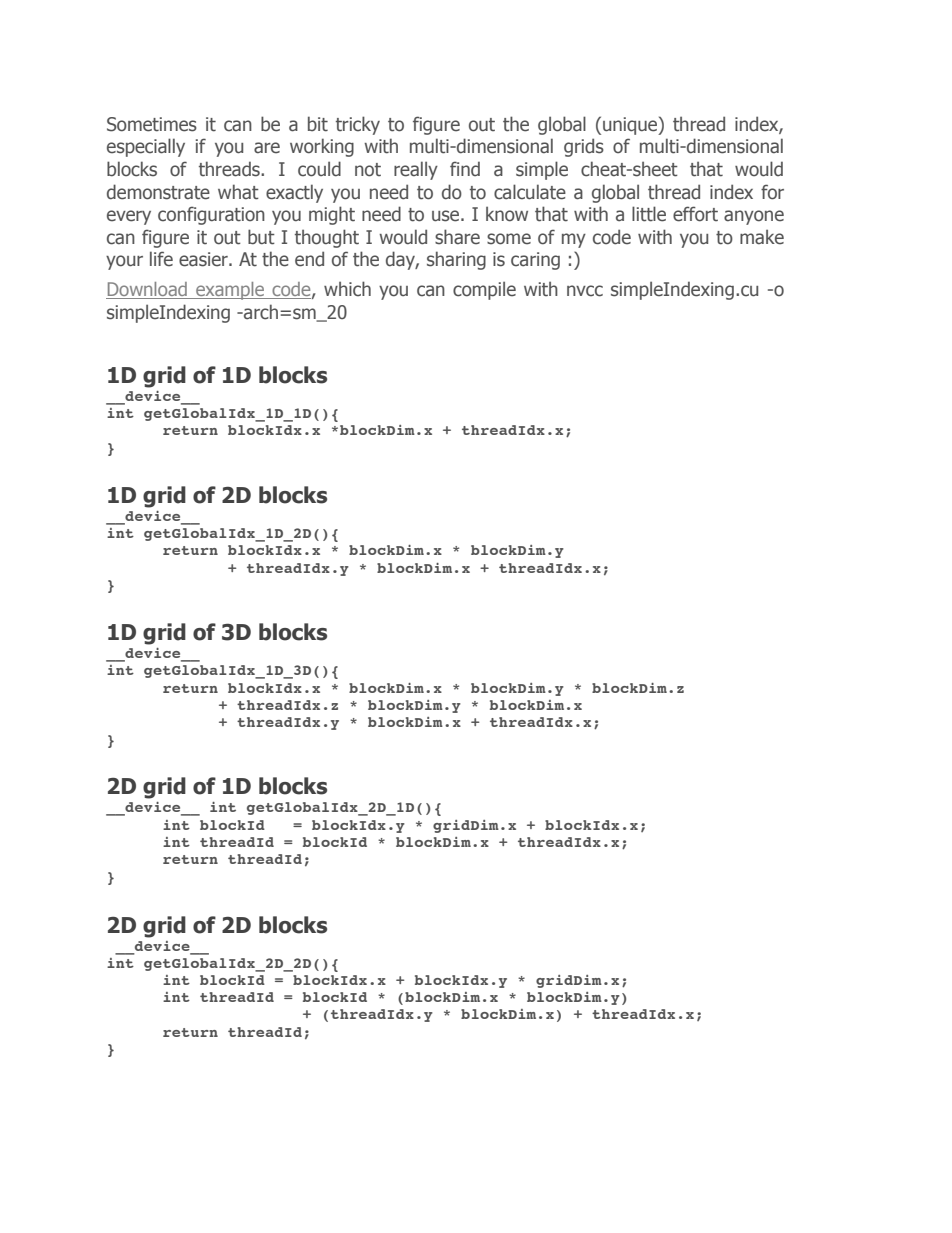 The height and width of the screenshot is (1233, 952). Describe the element at coordinates (230, 291) in the screenshot. I see `example` at that location.
